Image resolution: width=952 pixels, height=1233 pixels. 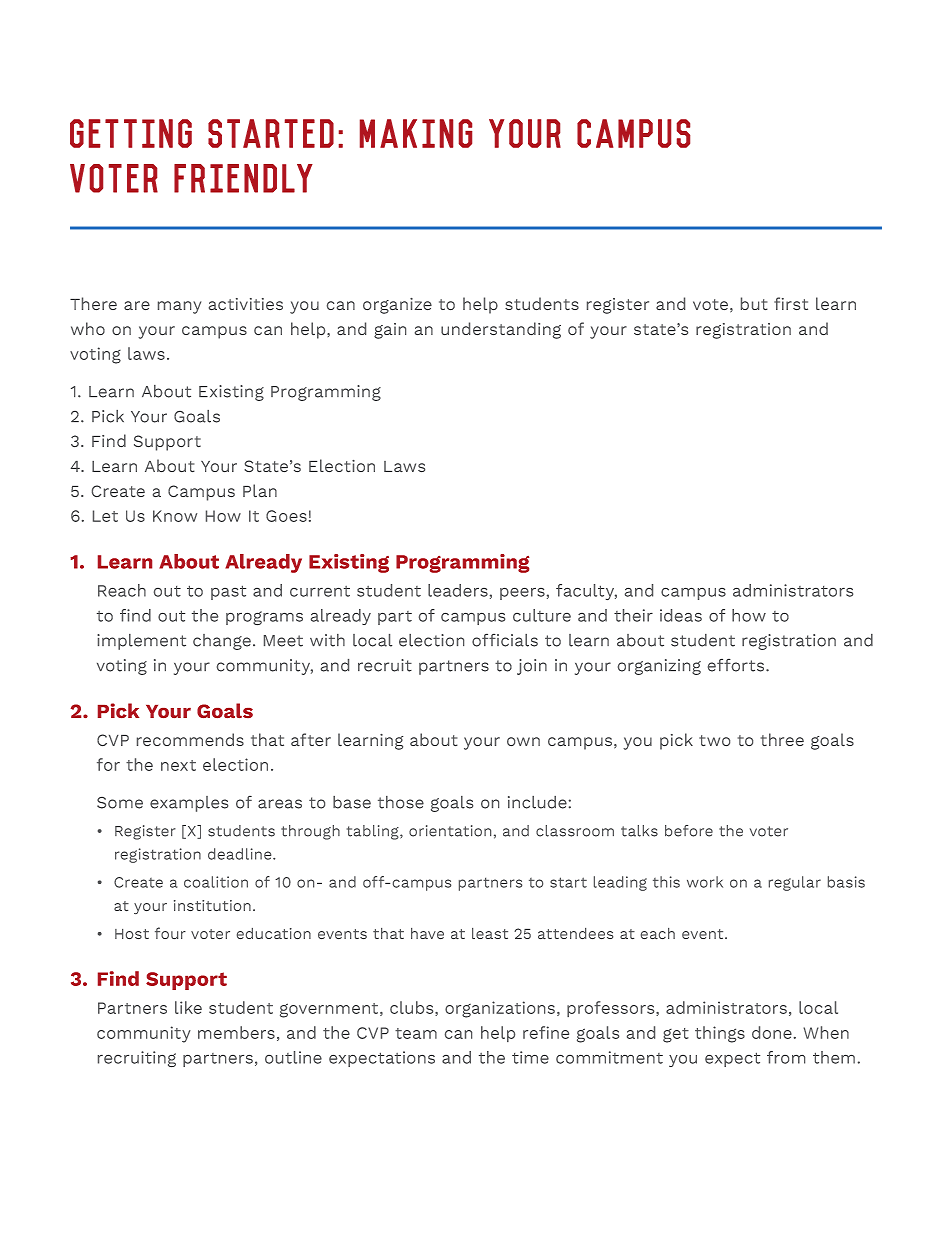 I want to click on like, so click(x=188, y=1007).
